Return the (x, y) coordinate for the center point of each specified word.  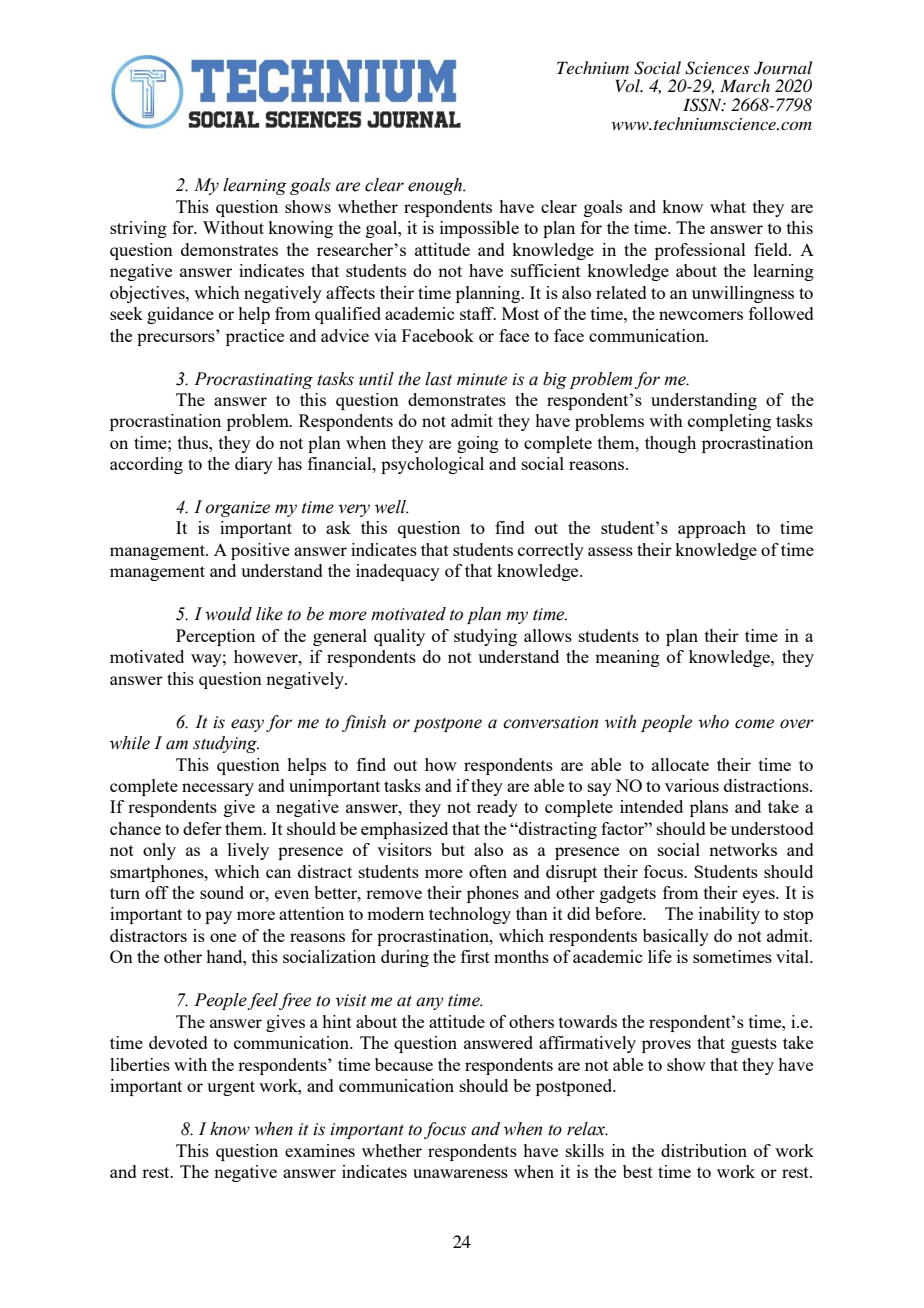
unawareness (460, 1173)
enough (436, 186)
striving (138, 229)
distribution (704, 1150)
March (745, 85)
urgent (231, 1088)
